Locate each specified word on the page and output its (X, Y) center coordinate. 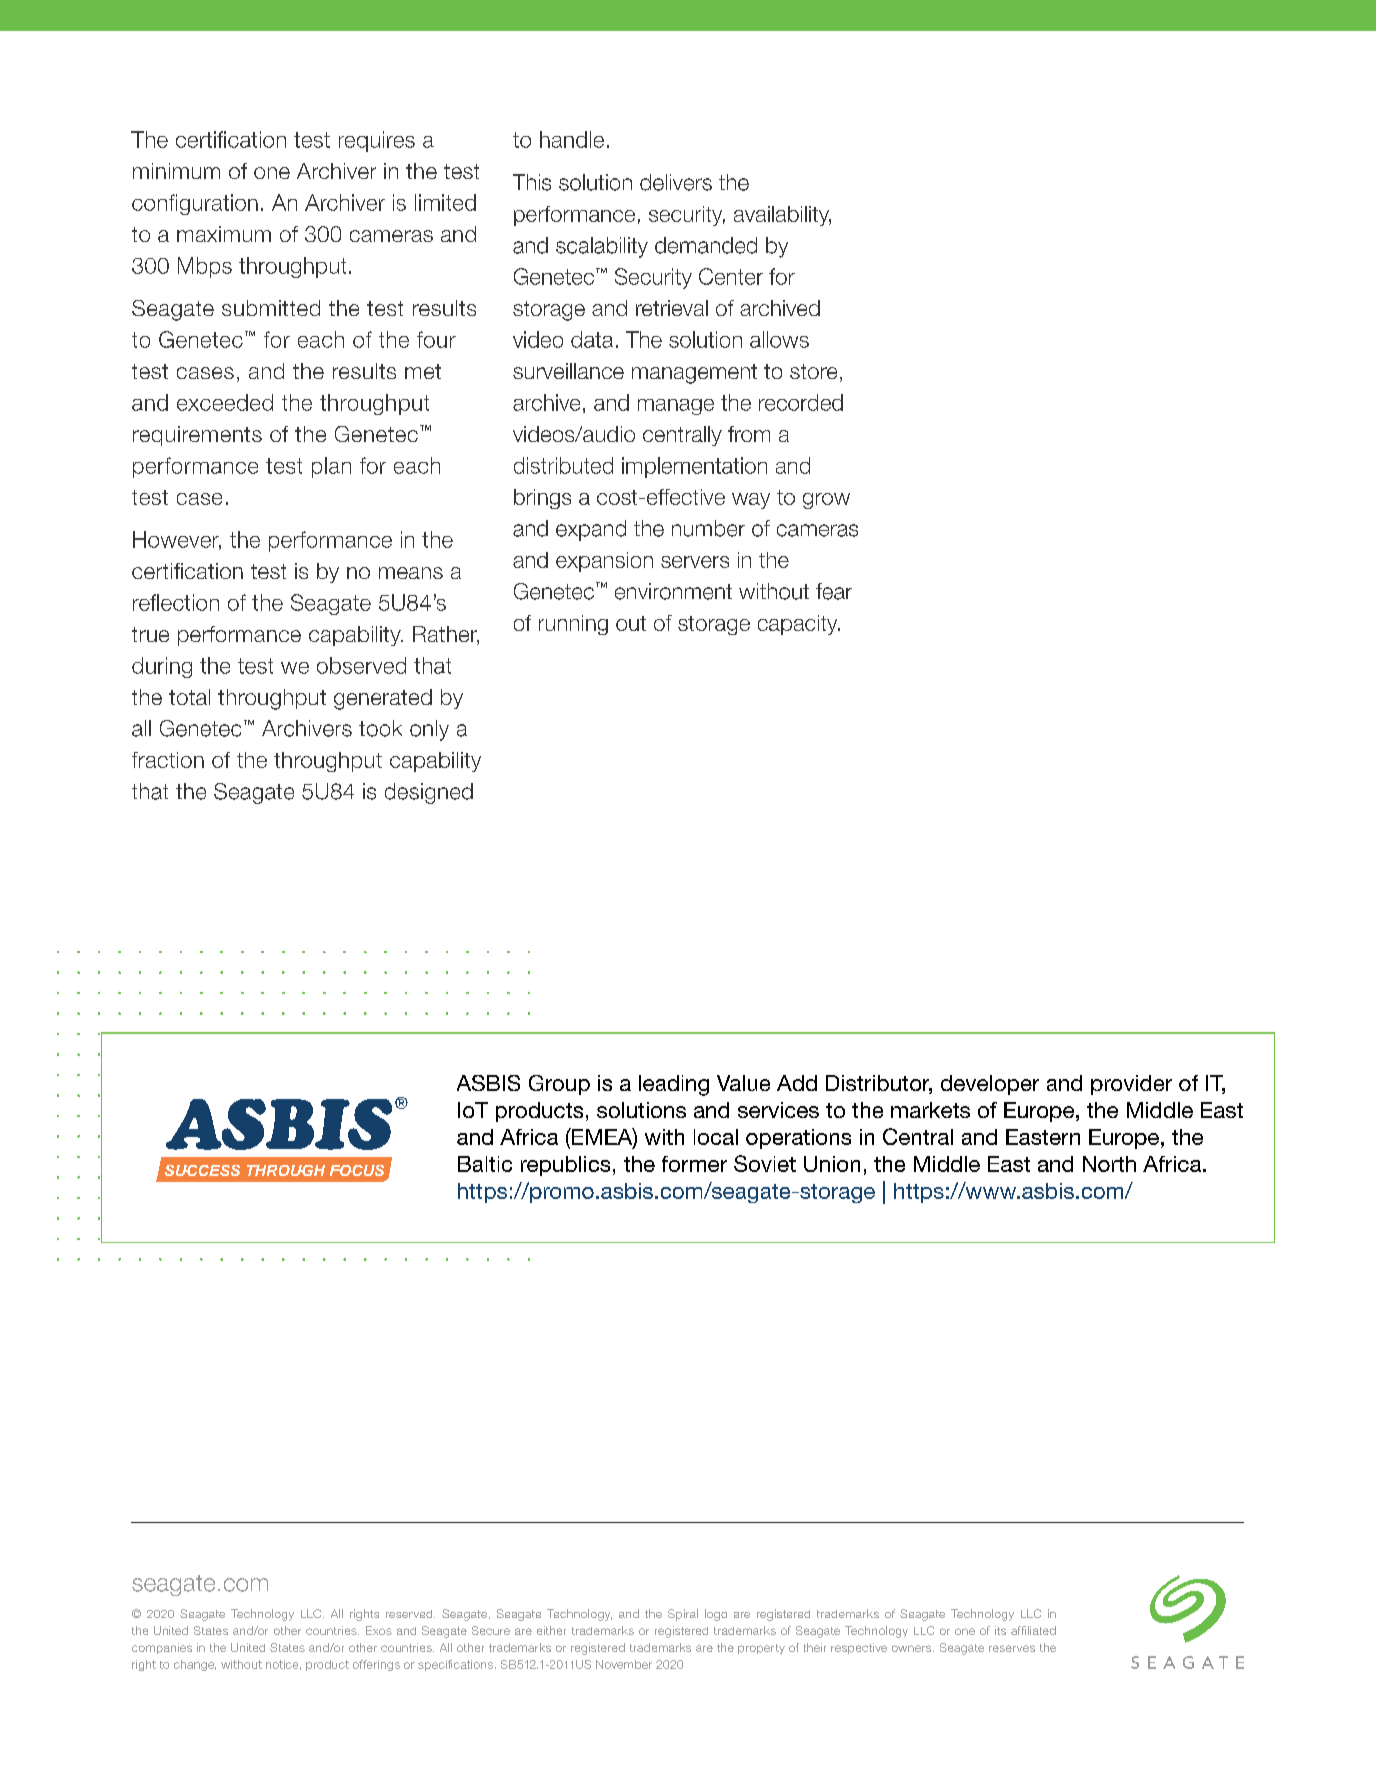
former (694, 1164)
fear (834, 591)
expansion (604, 562)
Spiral (683, 1615)
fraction (168, 760)
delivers (676, 182)
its (1000, 1630)
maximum (224, 234)
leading (674, 1085)
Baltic (485, 1164)
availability (782, 216)
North (1109, 1164)
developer (990, 1085)
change (195, 1665)
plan (331, 467)
